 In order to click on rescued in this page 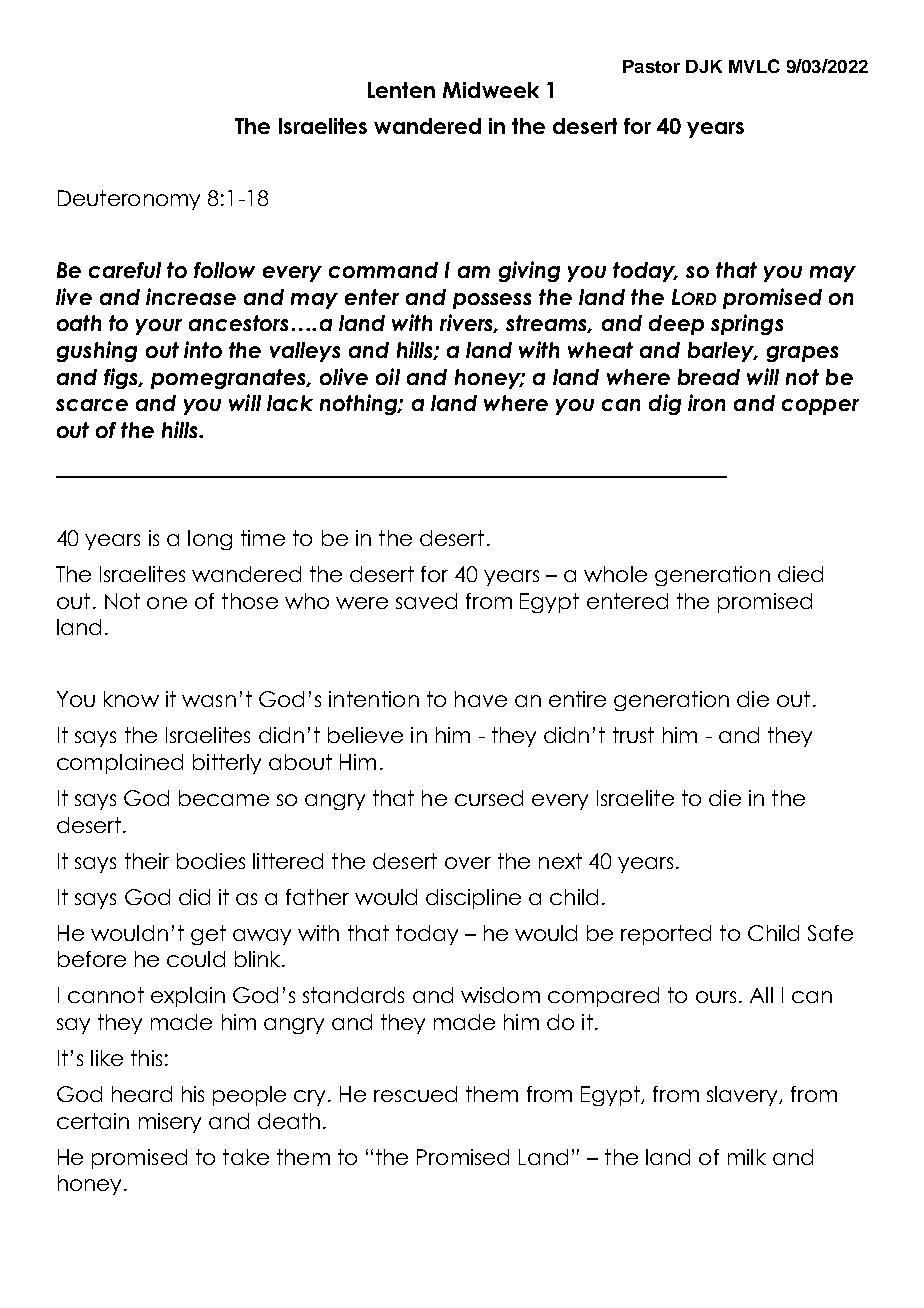, I will do `click(415, 1094)`.
